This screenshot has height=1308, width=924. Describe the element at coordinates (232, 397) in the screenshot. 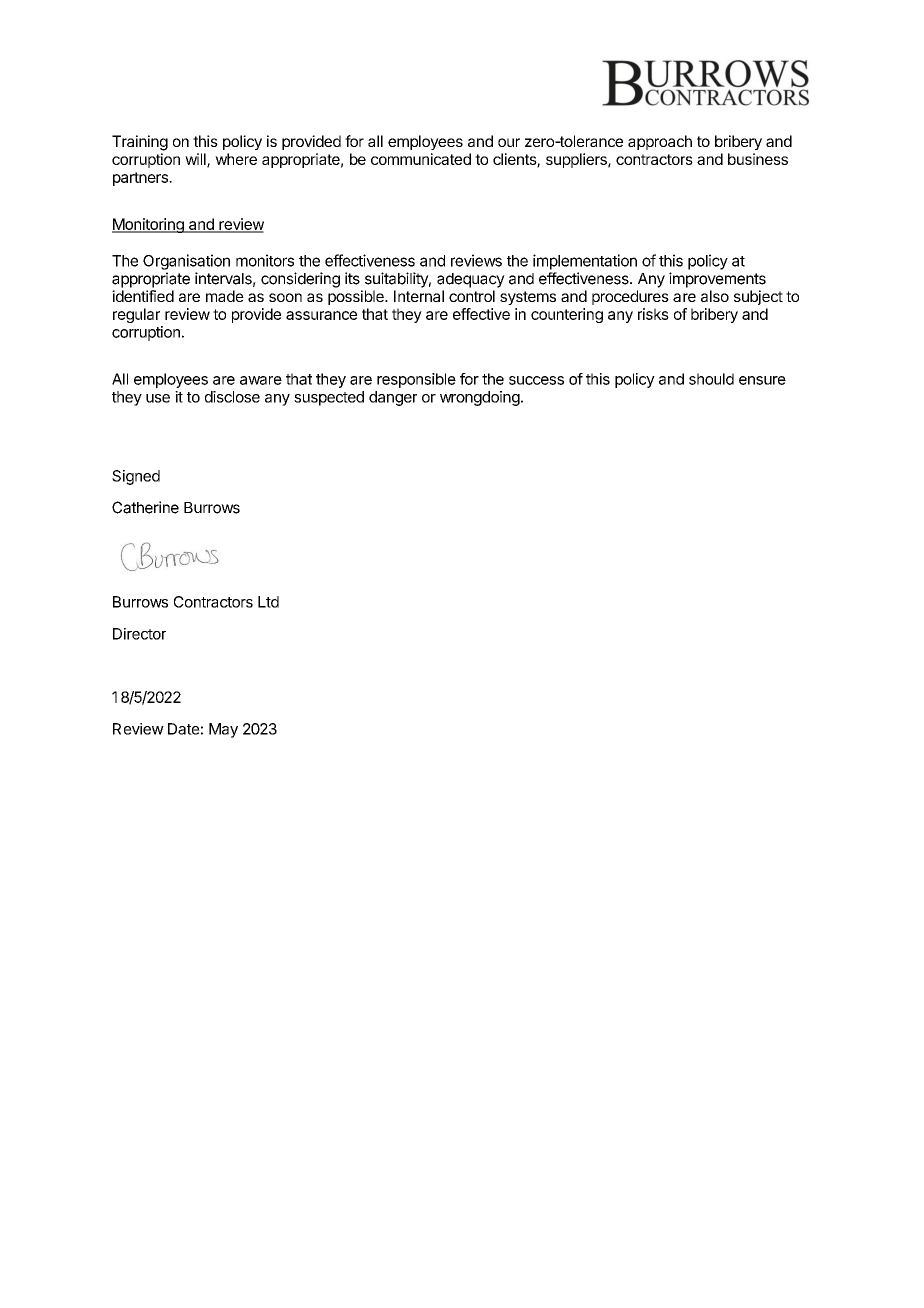

I see `disclose` at that location.
